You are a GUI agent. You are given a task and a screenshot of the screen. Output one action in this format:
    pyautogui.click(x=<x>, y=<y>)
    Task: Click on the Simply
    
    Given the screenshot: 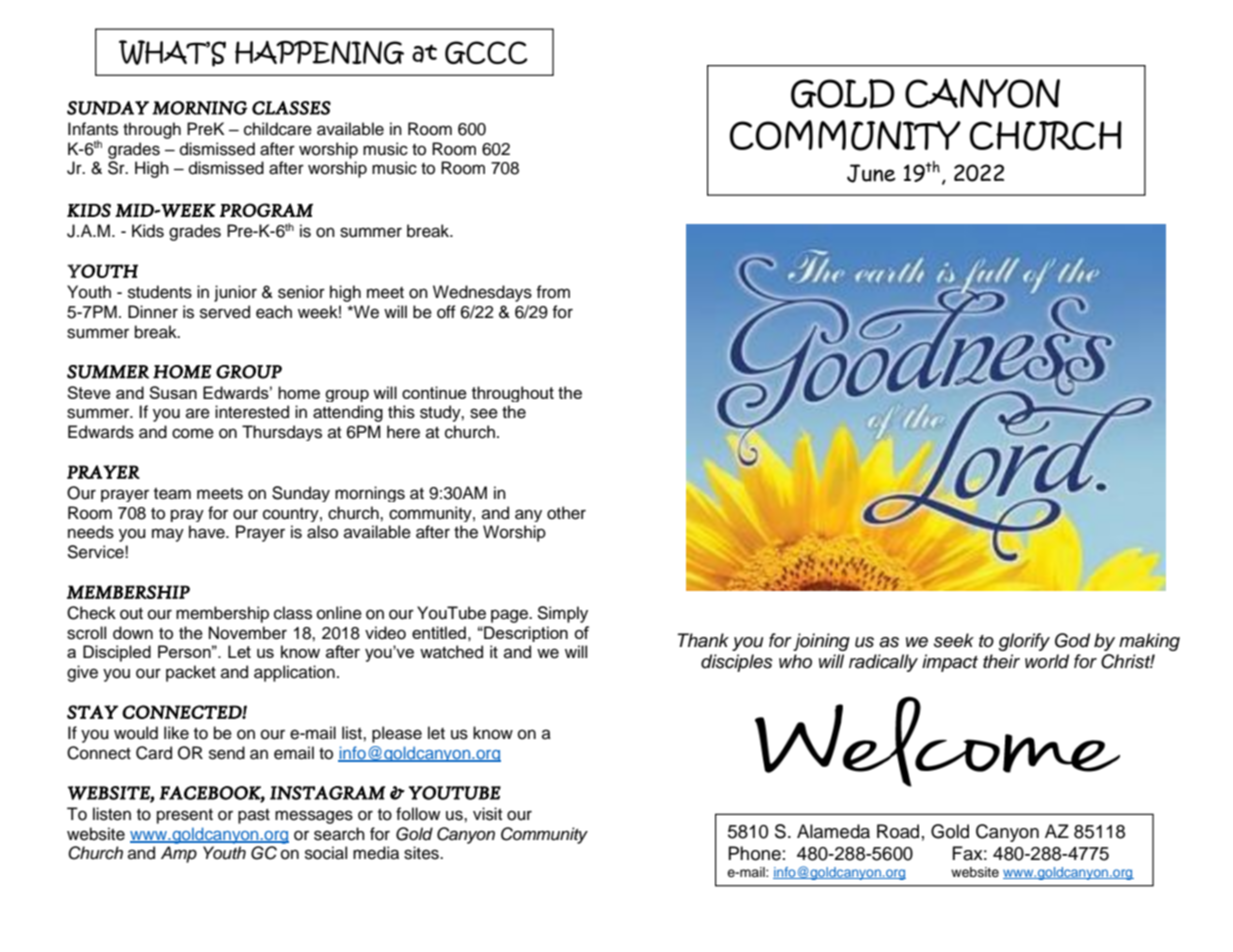 What is the action you would take?
    pyautogui.click(x=562, y=614)
